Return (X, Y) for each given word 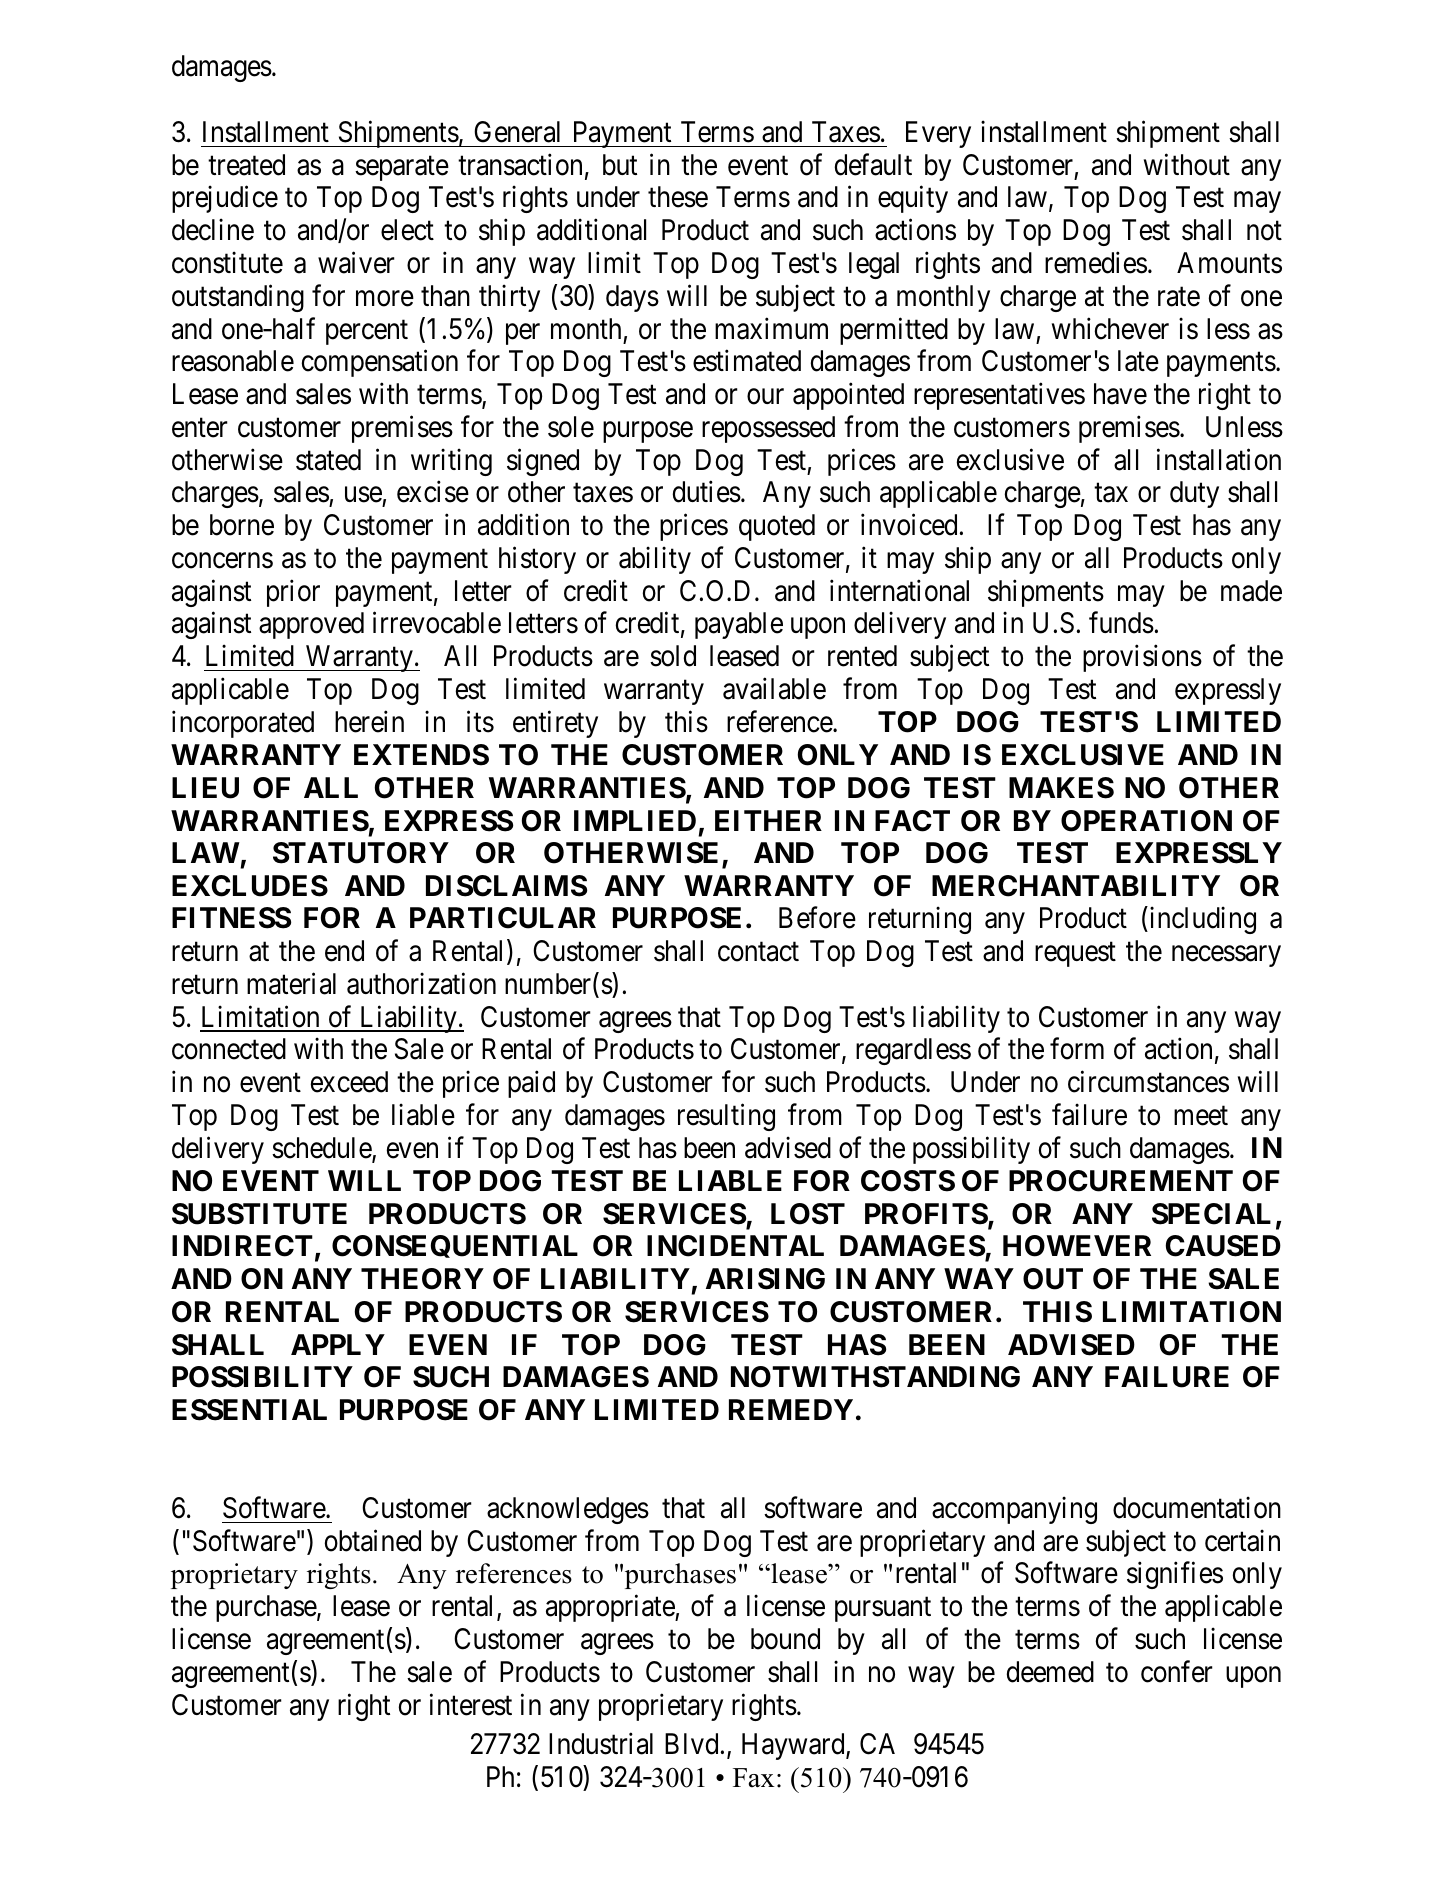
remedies (1096, 263)
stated (328, 460)
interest (471, 1704)
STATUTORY (361, 853)
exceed (349, 1082)
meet (1201, 1116)
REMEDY (791, 1409)
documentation (1197, 1508)
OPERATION (1146, 821)
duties (707, 492)
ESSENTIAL (249, 1410)
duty (1194, 494)
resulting (726, 1117)
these (678, 197)
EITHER (768, 820)
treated (246, 165)
